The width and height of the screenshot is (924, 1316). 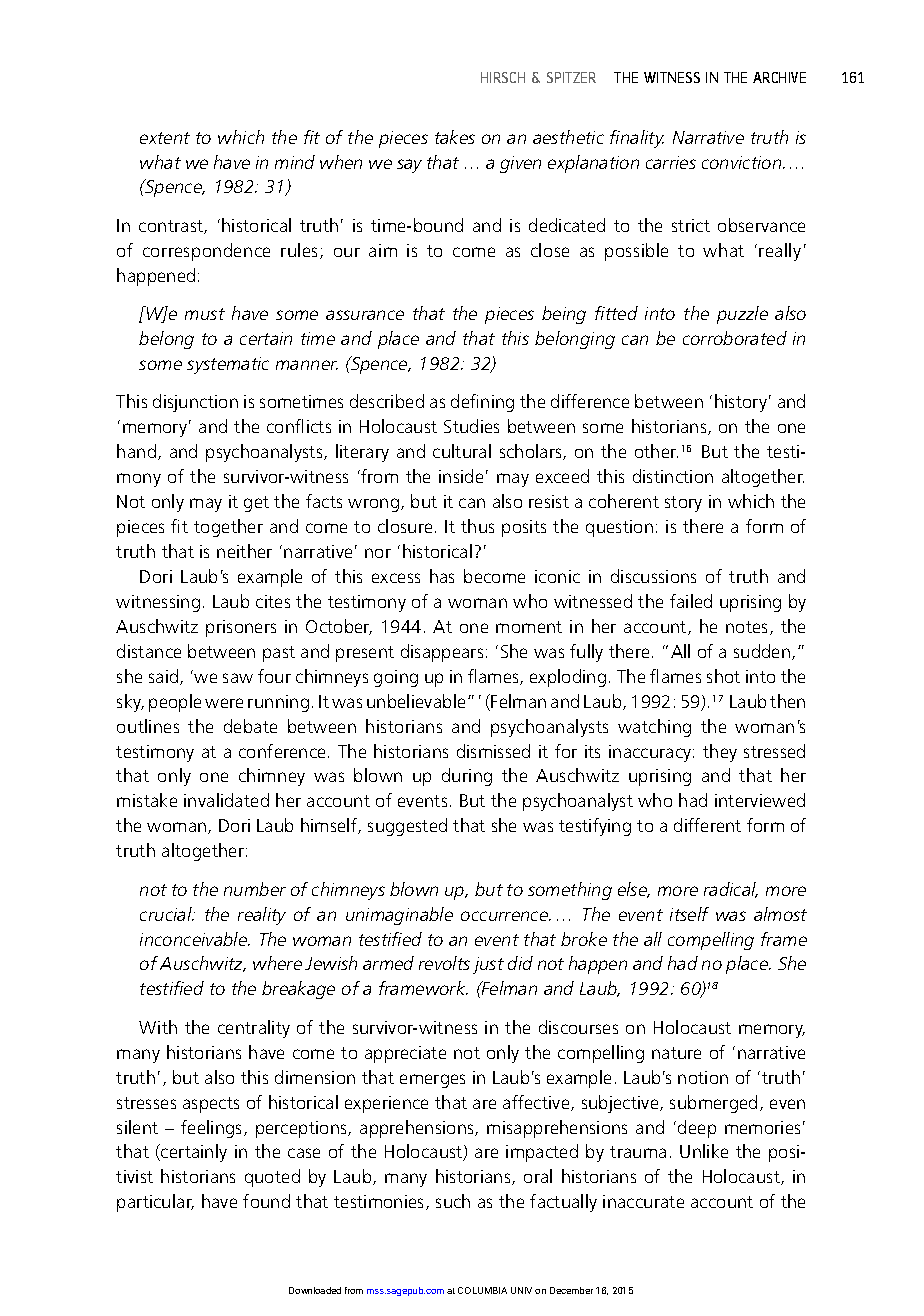 What do you see at coordinates (442, 653) in the screenshot?
I see `disappears` at bounding box center [442, 653].
